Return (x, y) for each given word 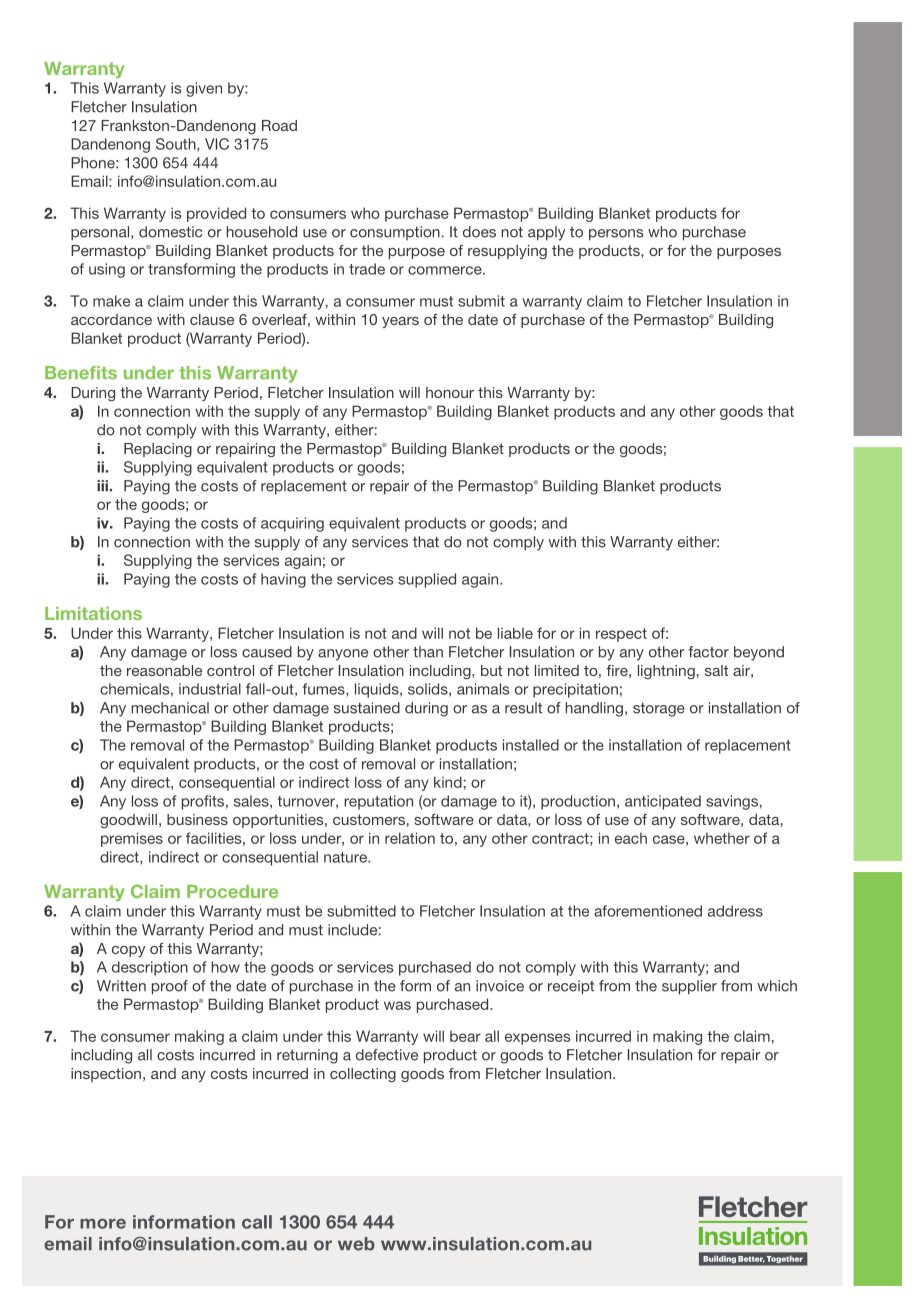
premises (132, 839)
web (356, 1244)
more (103, 1223)
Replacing (158, 450)
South (177, 145)
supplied (427, 580)
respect (621, 635)
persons (616, 235)
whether (722, 838)
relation (410, 838)
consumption (395, 233)
